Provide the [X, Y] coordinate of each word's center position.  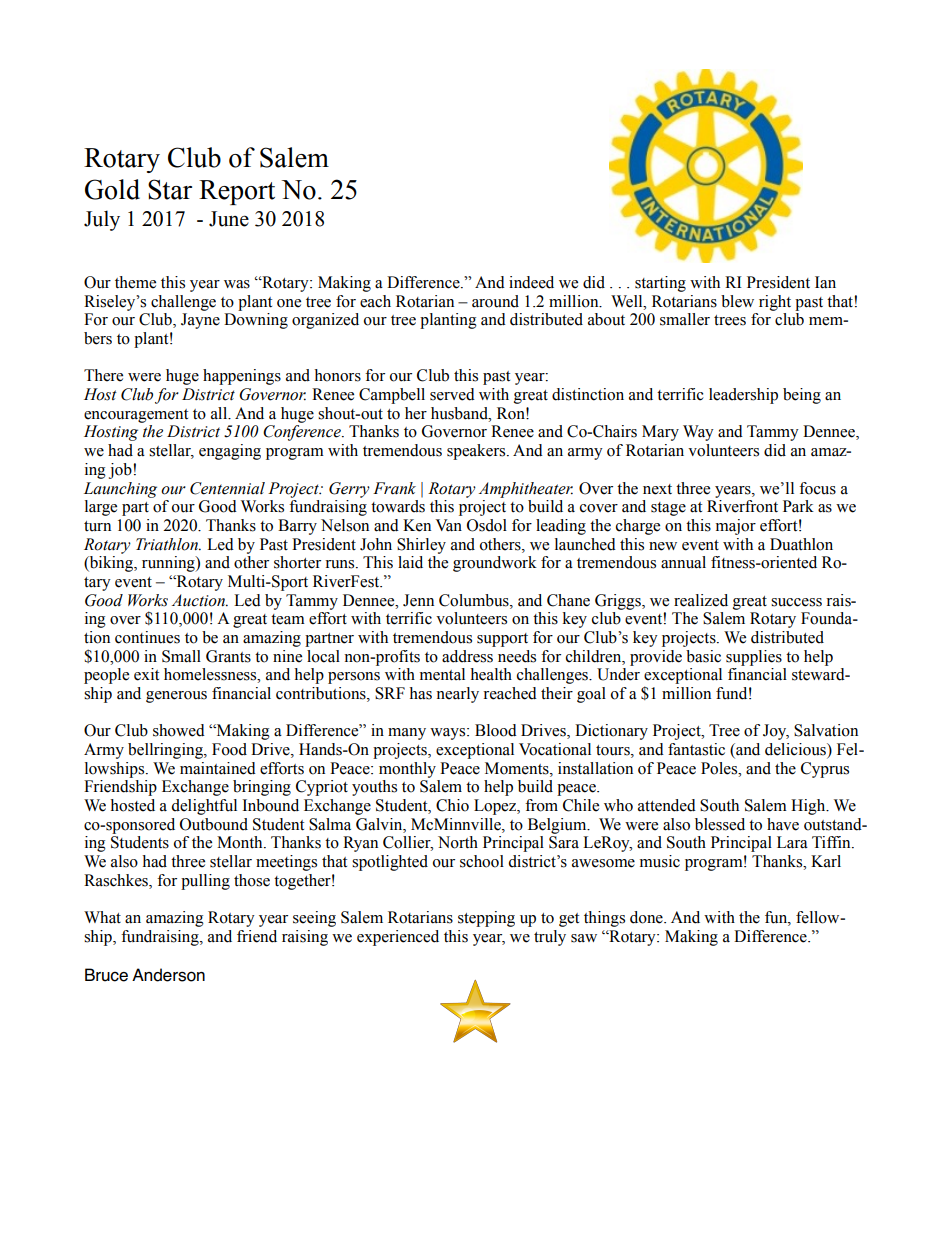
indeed [531, 282]
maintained [218, 768]
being [802, 396]
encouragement [136, 416]
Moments [518, 768]
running [169, 564]
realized [701, 600]
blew [737, 301]
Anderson [168, 975]
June [229, 219]
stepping [486, 919]
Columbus [475, 600]
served [452, 394]
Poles [720, 768]
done [647, 917]
